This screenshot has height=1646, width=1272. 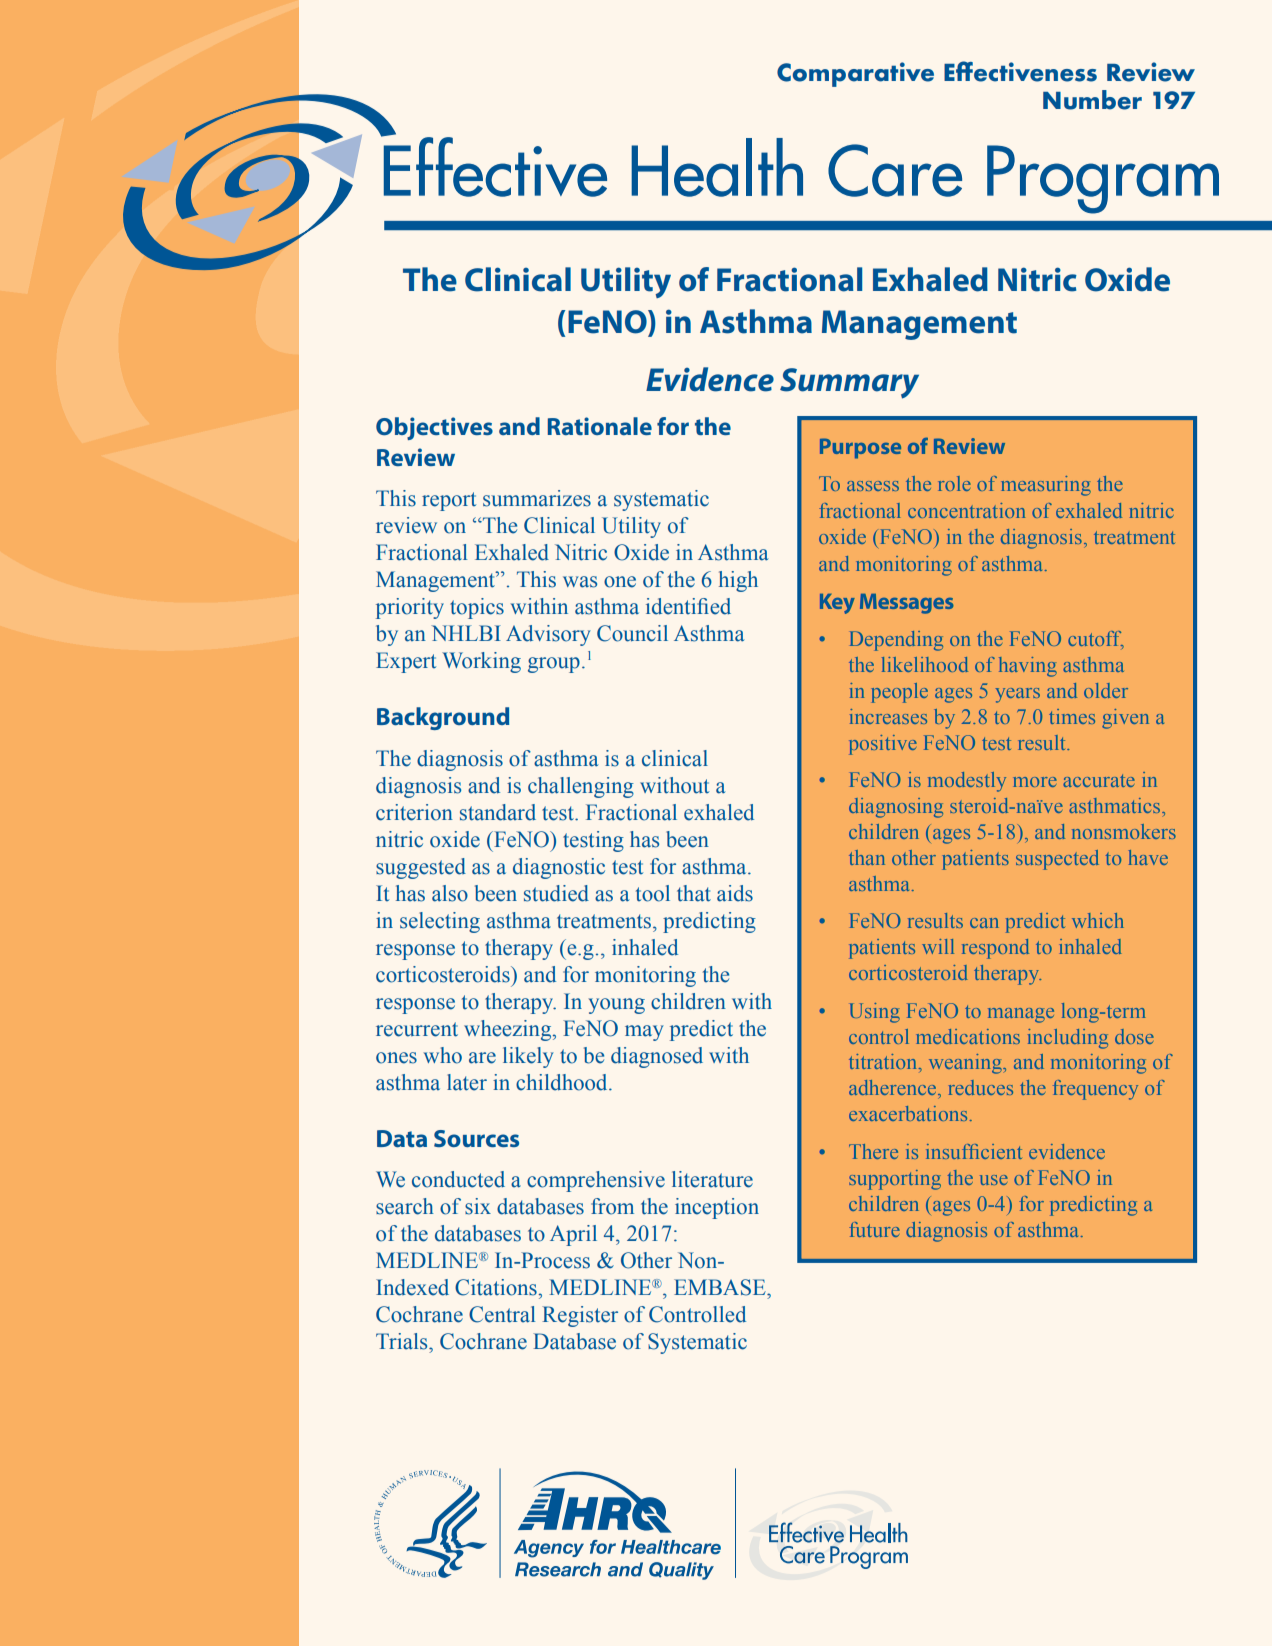 I want to click on Health, so click(x=717, y=167).
